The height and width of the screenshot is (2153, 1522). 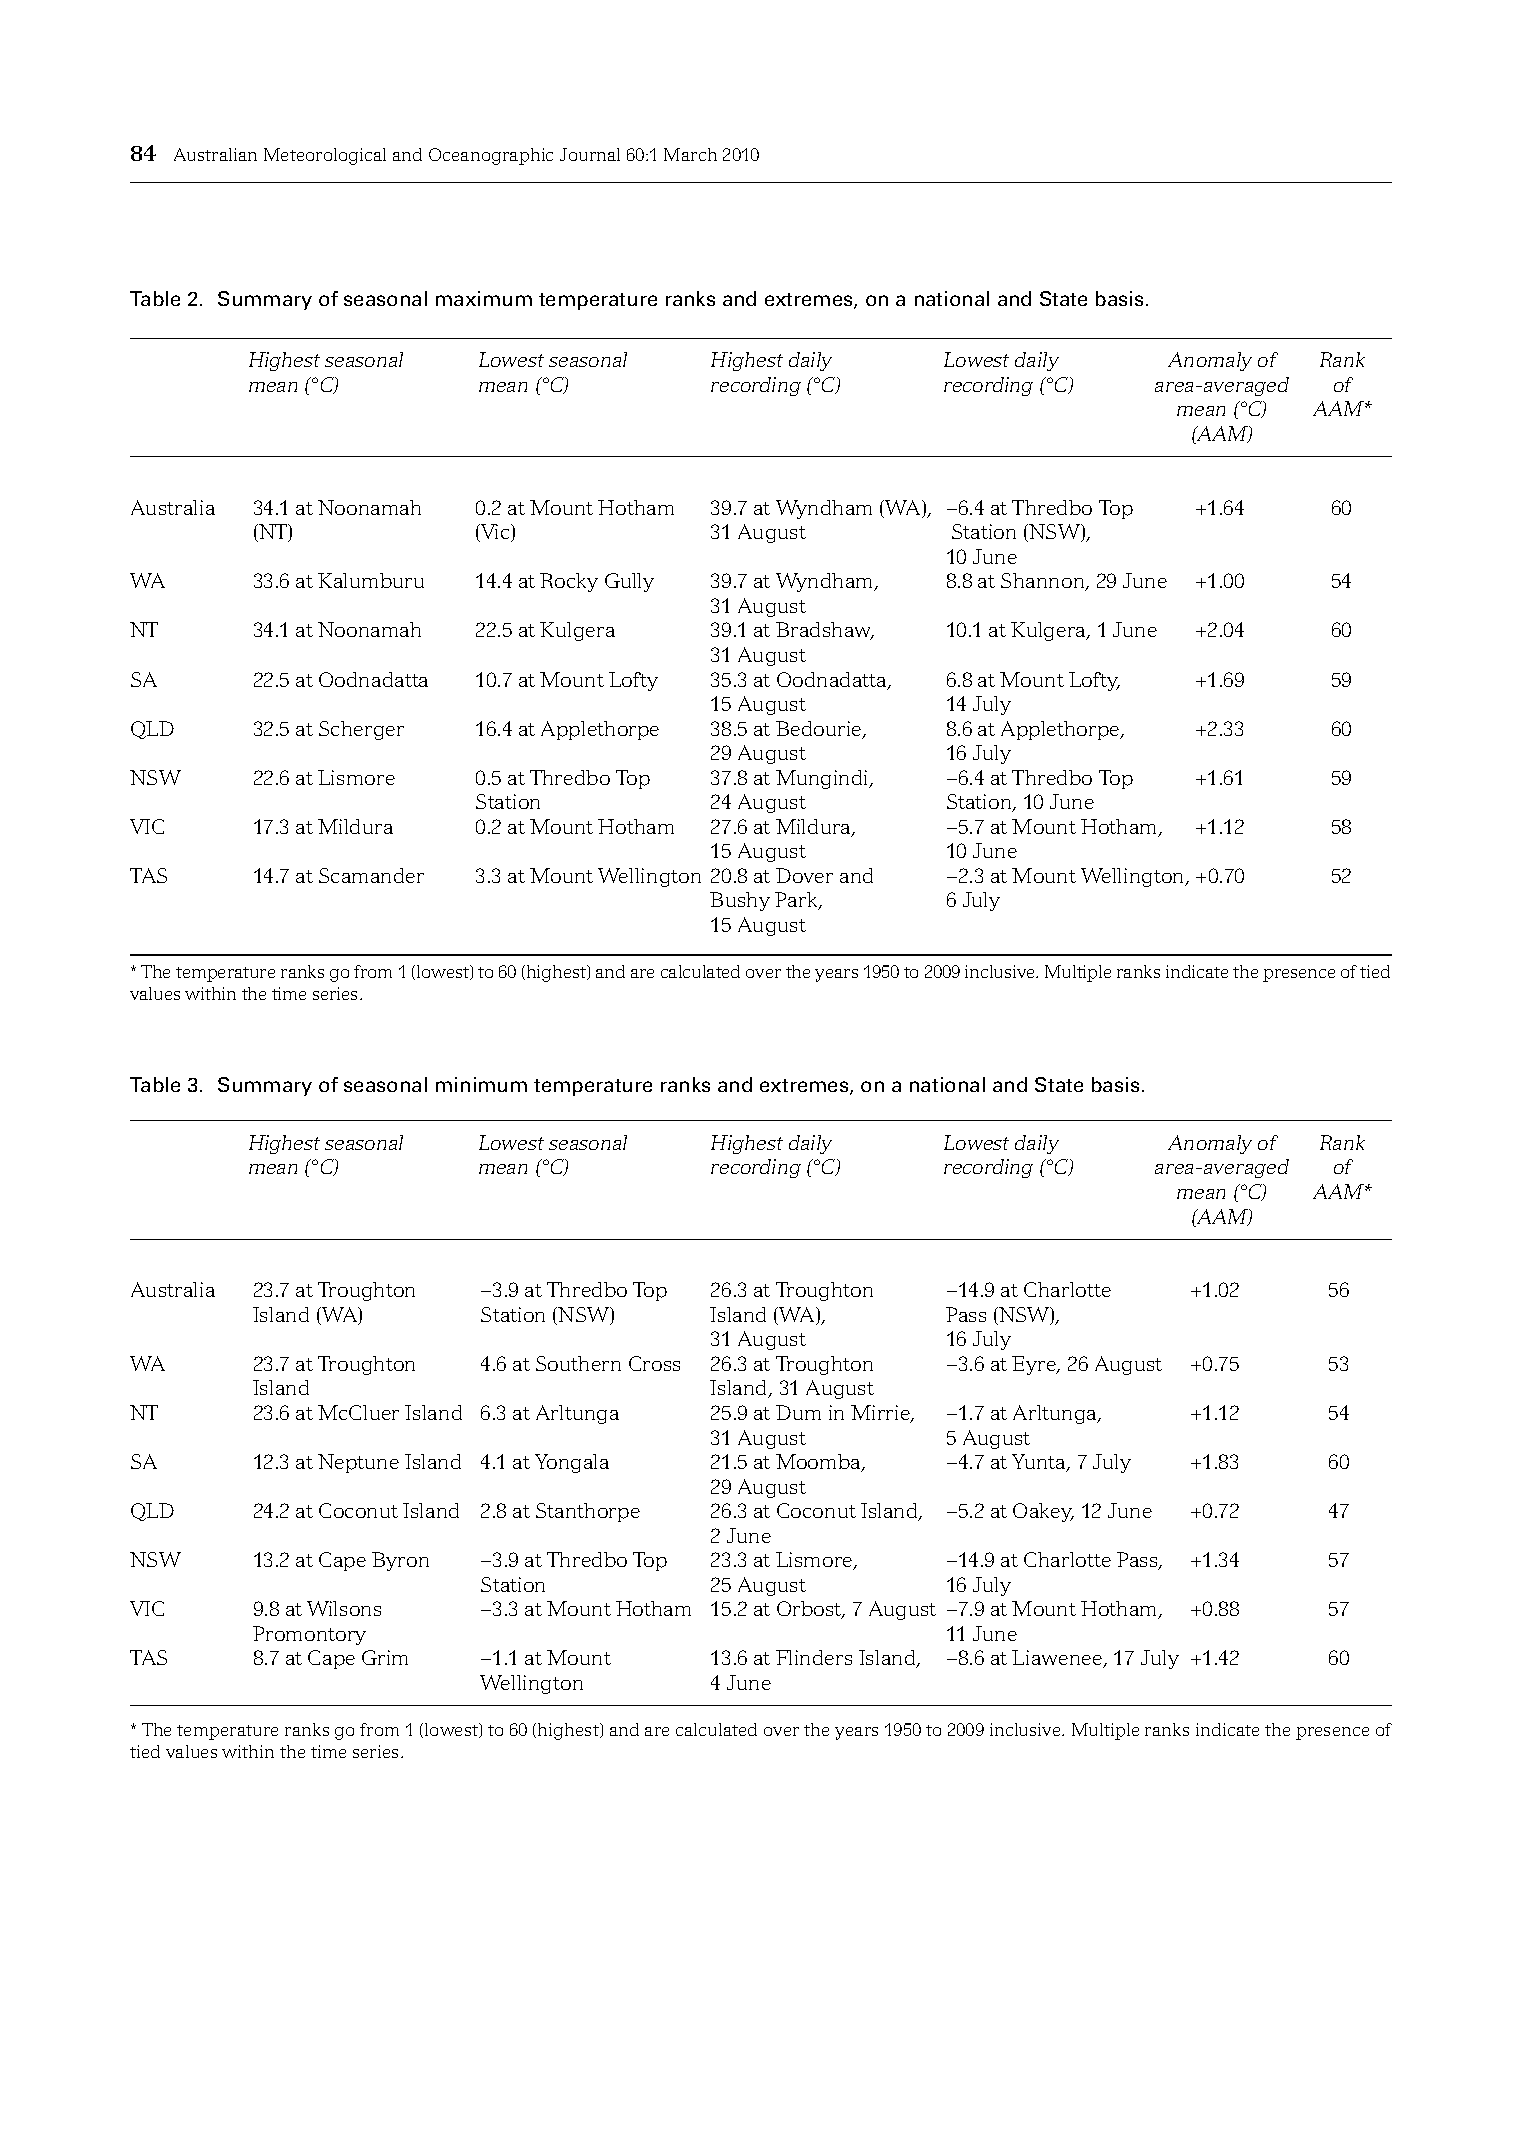 I want to click on Flinders, so click(x=814, y=1657).
